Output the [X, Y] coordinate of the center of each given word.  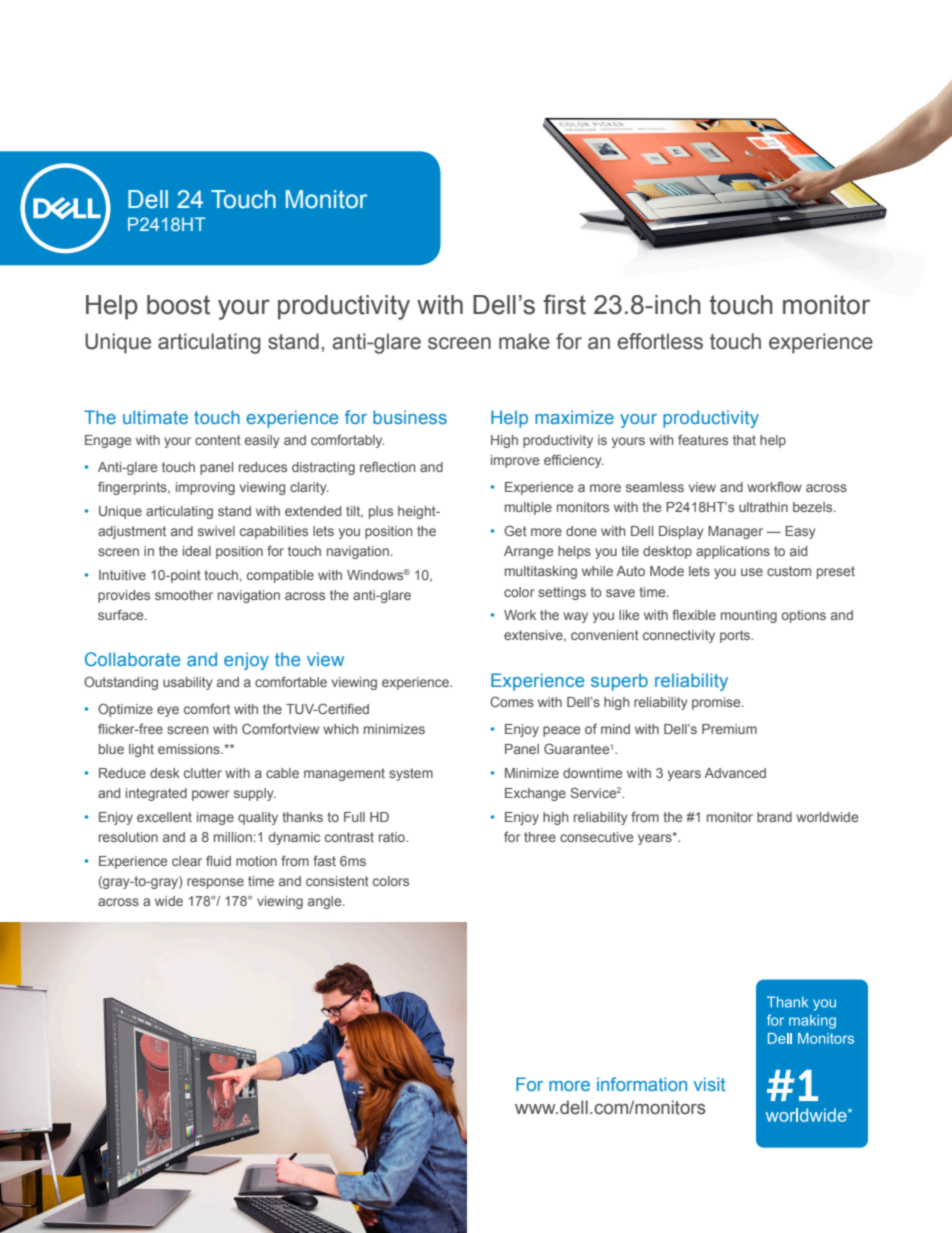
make [524, 341]
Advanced [735, 773]
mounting [749, 616]
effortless [660, 341]
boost [178, 305]
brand [774, 817]
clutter [203, 773]
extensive [534, 636]
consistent [337, 881]
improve [515, 461]
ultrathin [763, 507]
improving [205, 488]
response [215, 883]
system [411, 774]
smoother [184, 595]
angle [326, 902]
